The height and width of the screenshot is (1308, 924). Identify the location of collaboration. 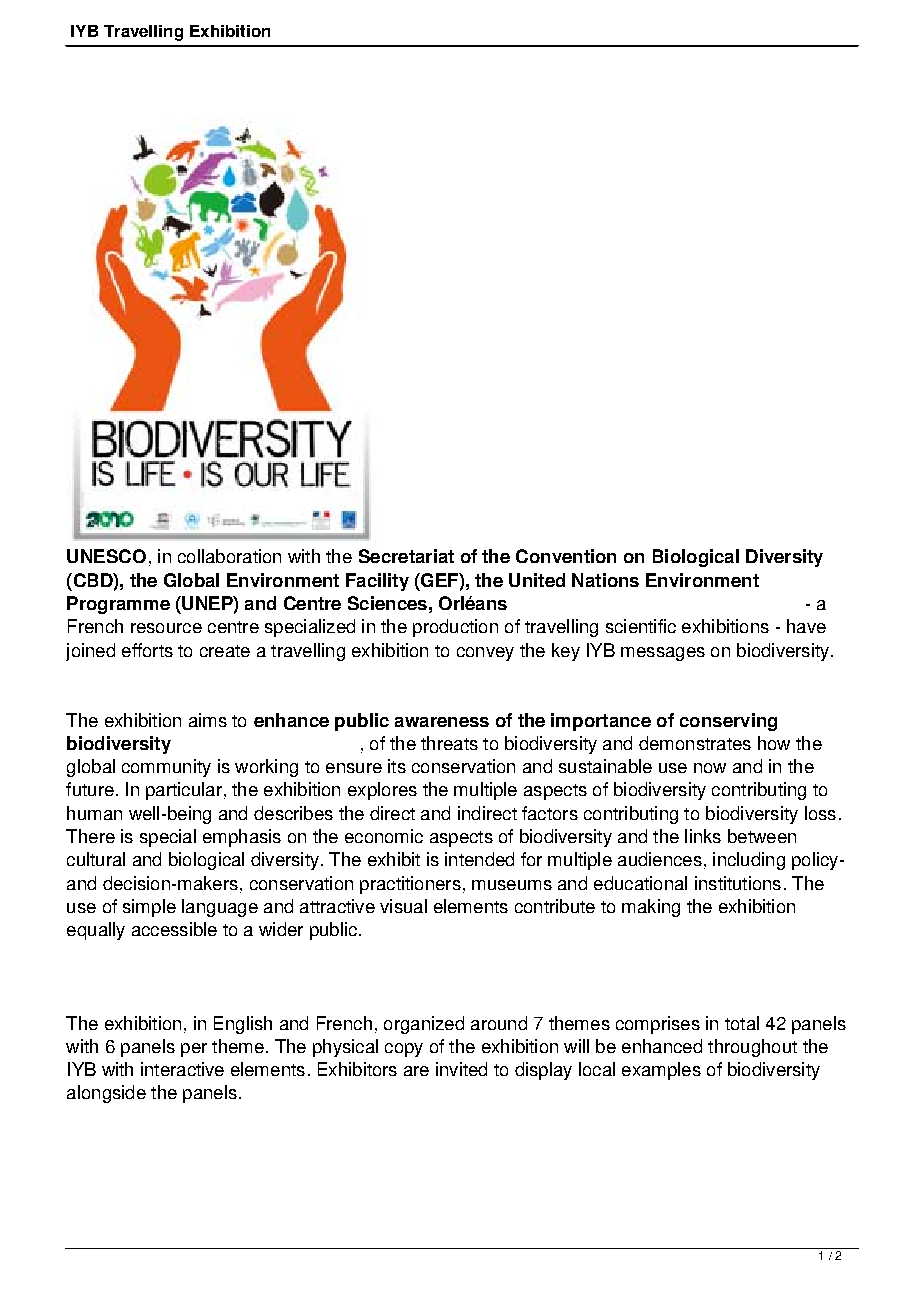
(229, 556).
